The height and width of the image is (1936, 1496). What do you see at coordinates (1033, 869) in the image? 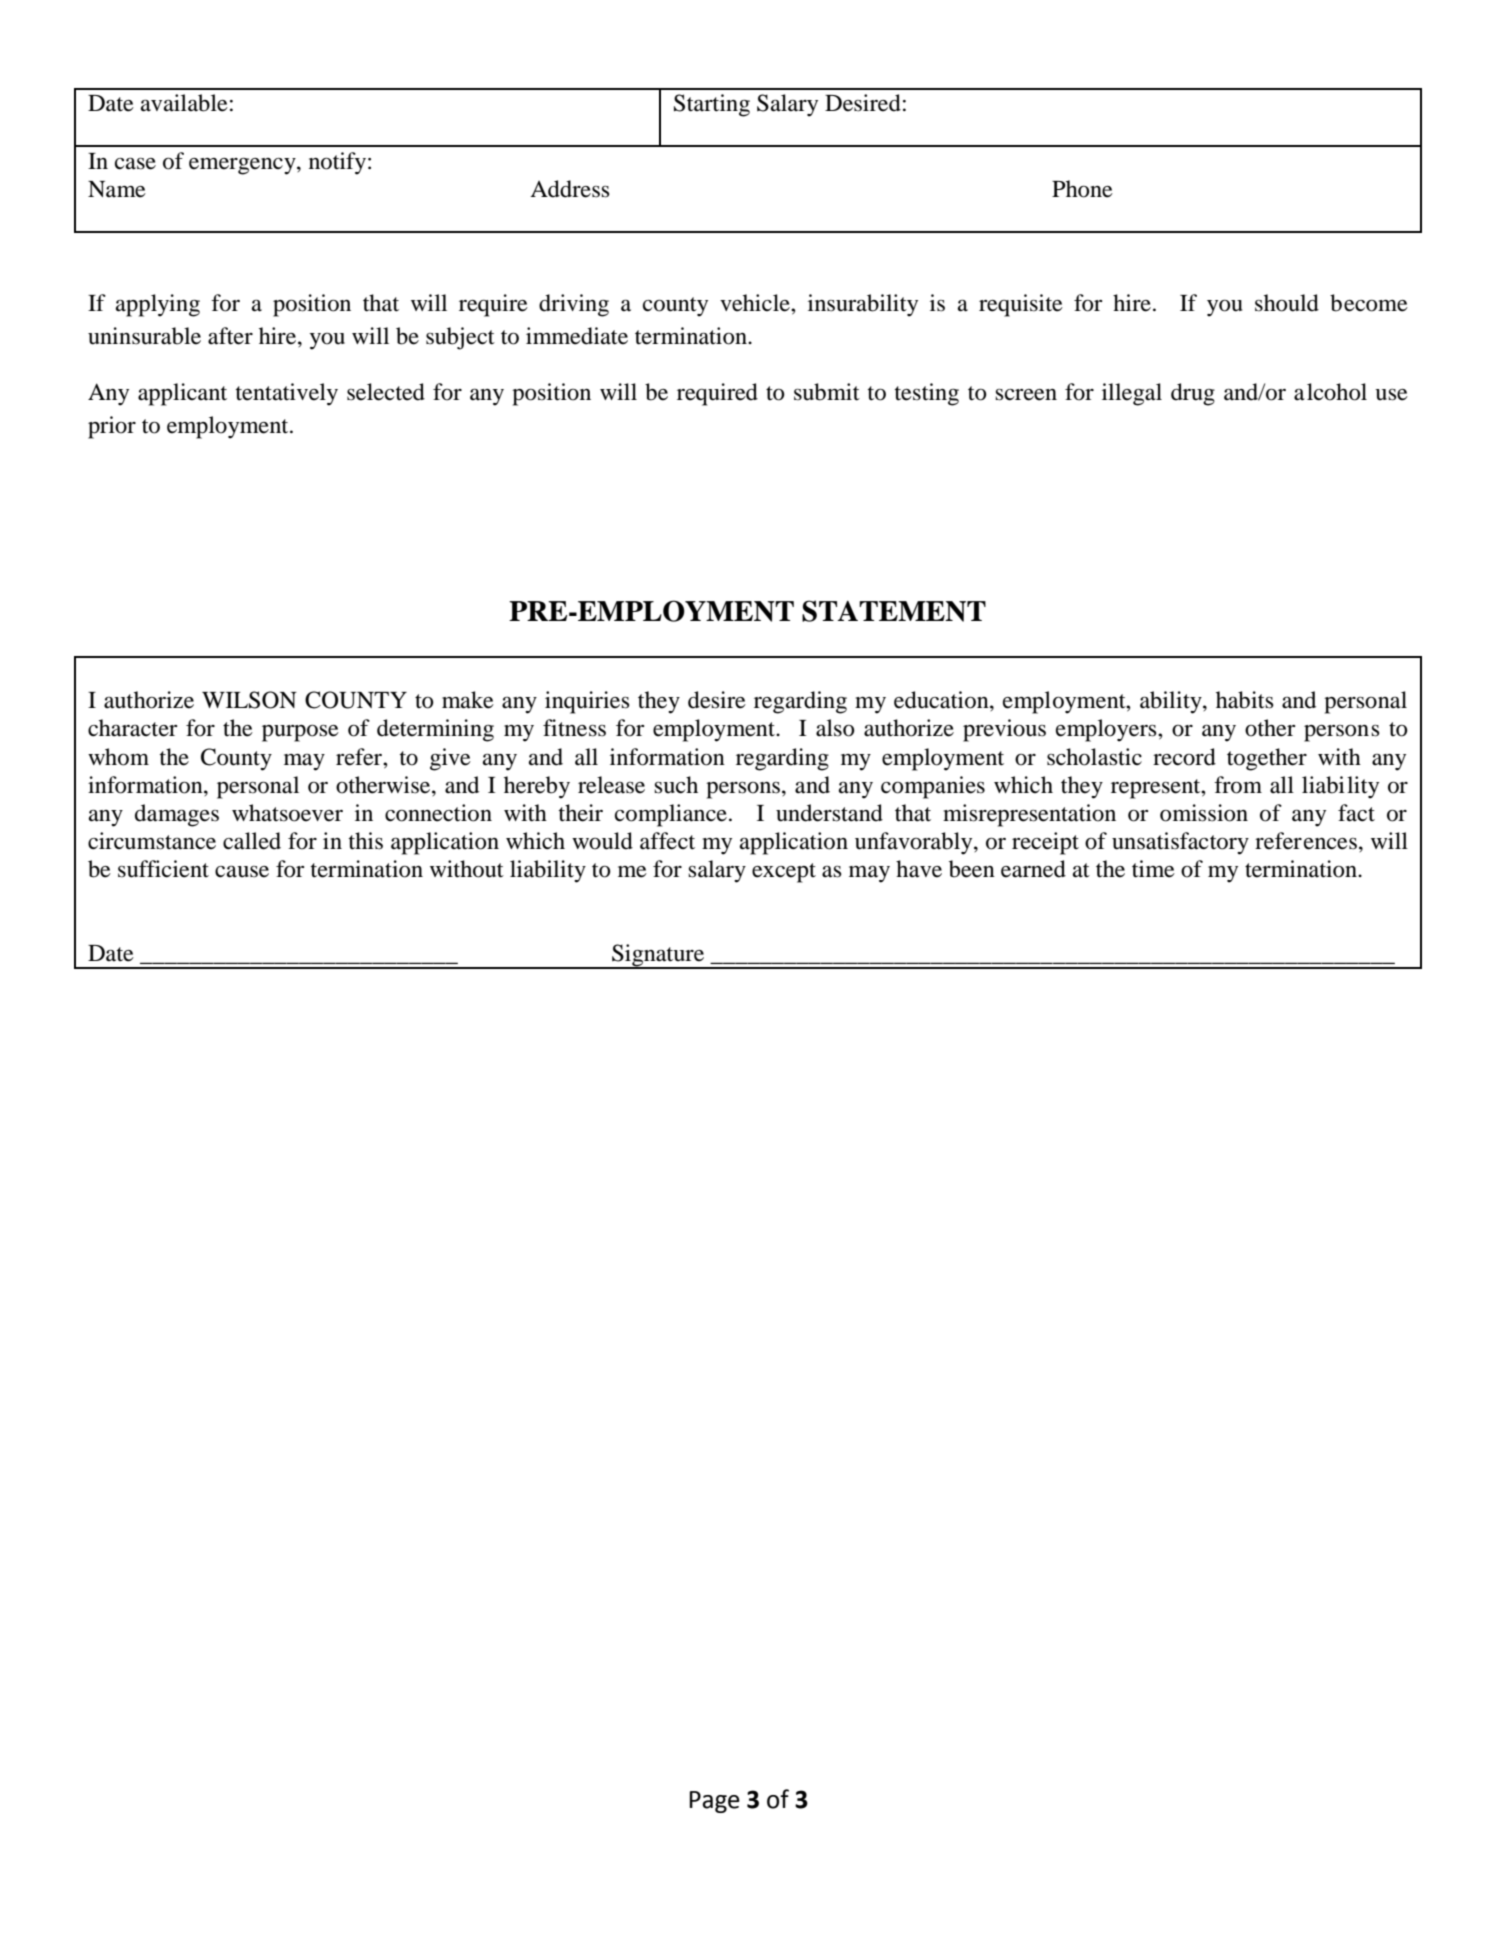
I see `earned` at bounding box center [1033, 869].
